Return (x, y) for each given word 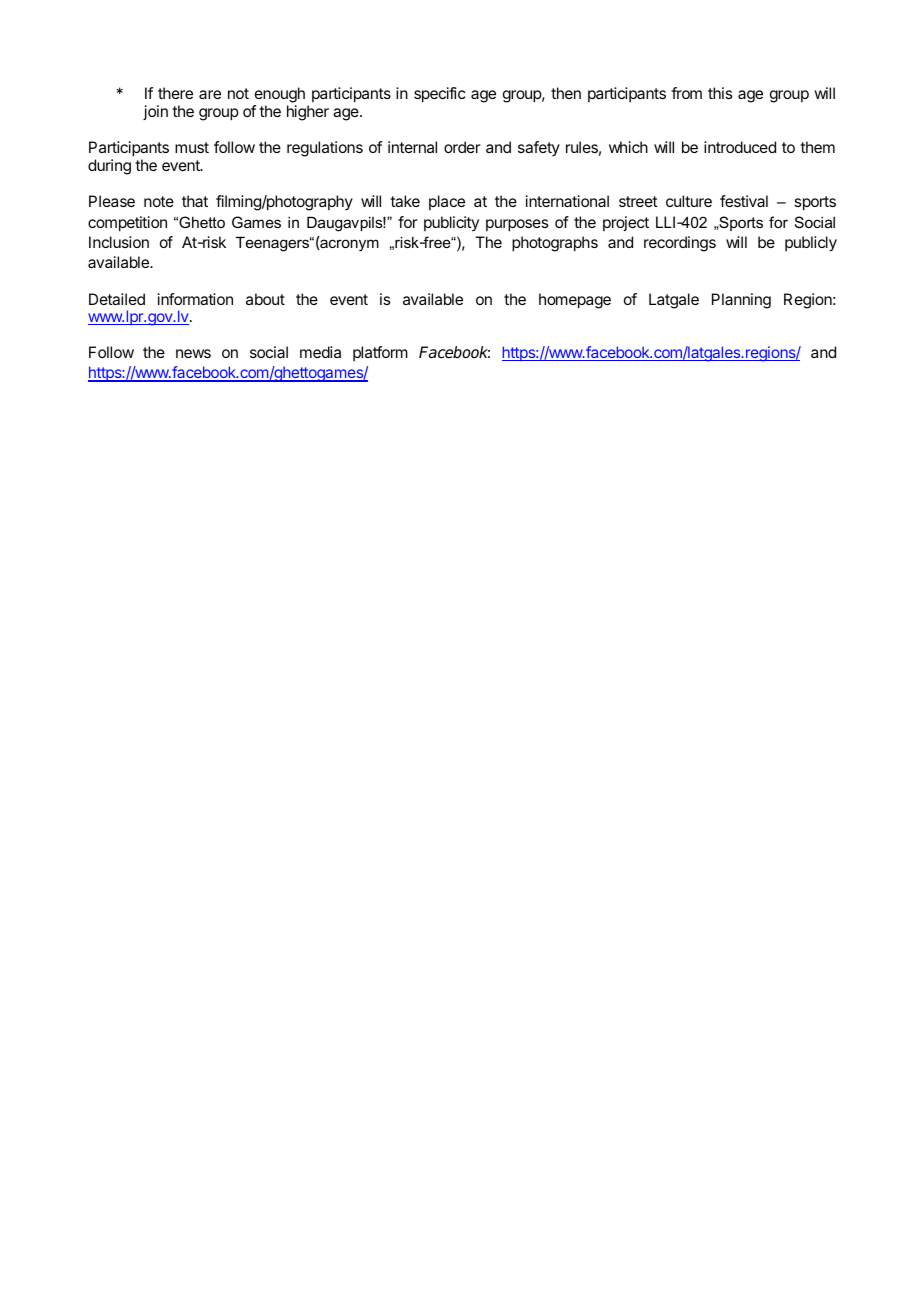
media (320, 352)
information (195, 299)
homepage (575, 301)
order (462, 147)
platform (380, 353)
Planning (741, 301)
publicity (451, 223)
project (626, 223)
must (192, 147)
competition (127, 224)
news (193, 353)
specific (439, 95)
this (720, 93)
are (210, 94)
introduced (740, 147)
